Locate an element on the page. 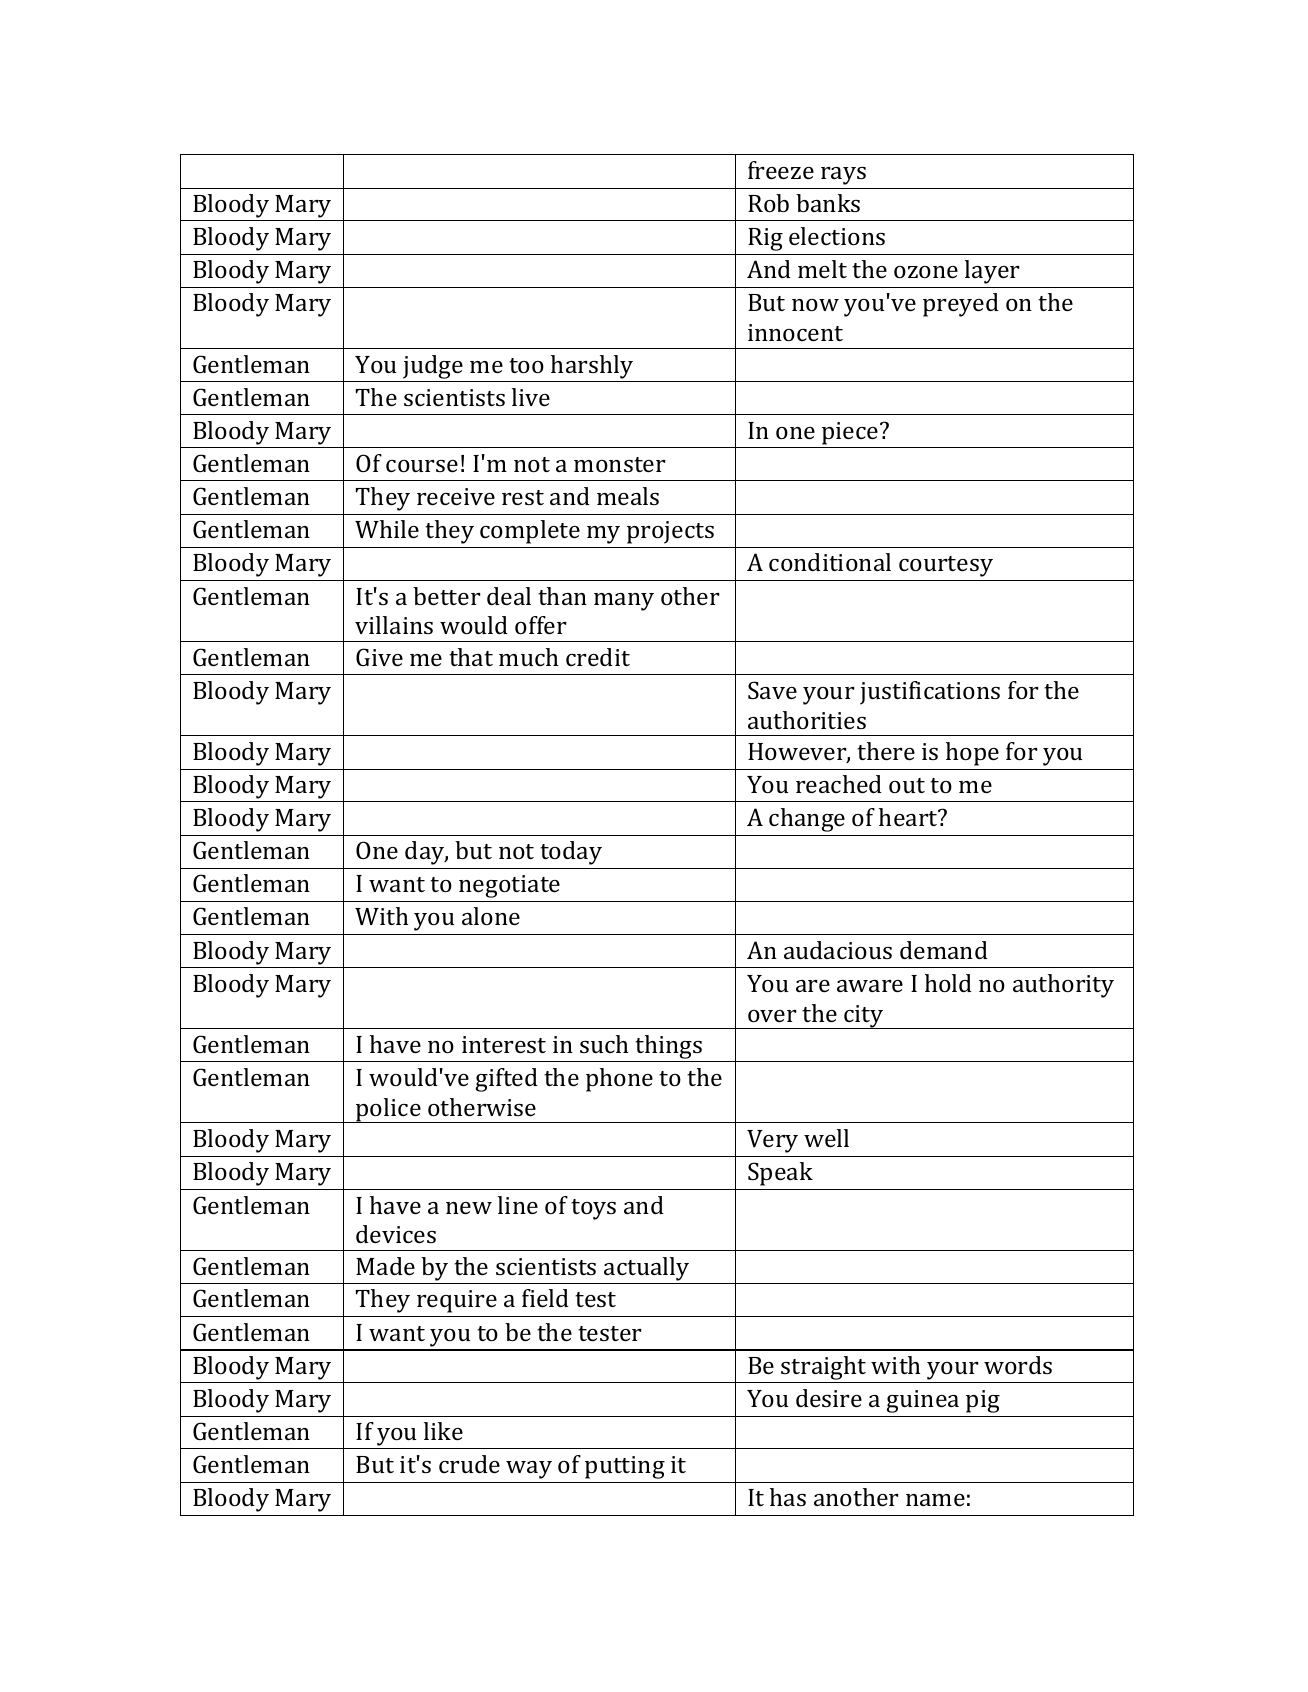  crude is located at coordinates (469, 1464).
